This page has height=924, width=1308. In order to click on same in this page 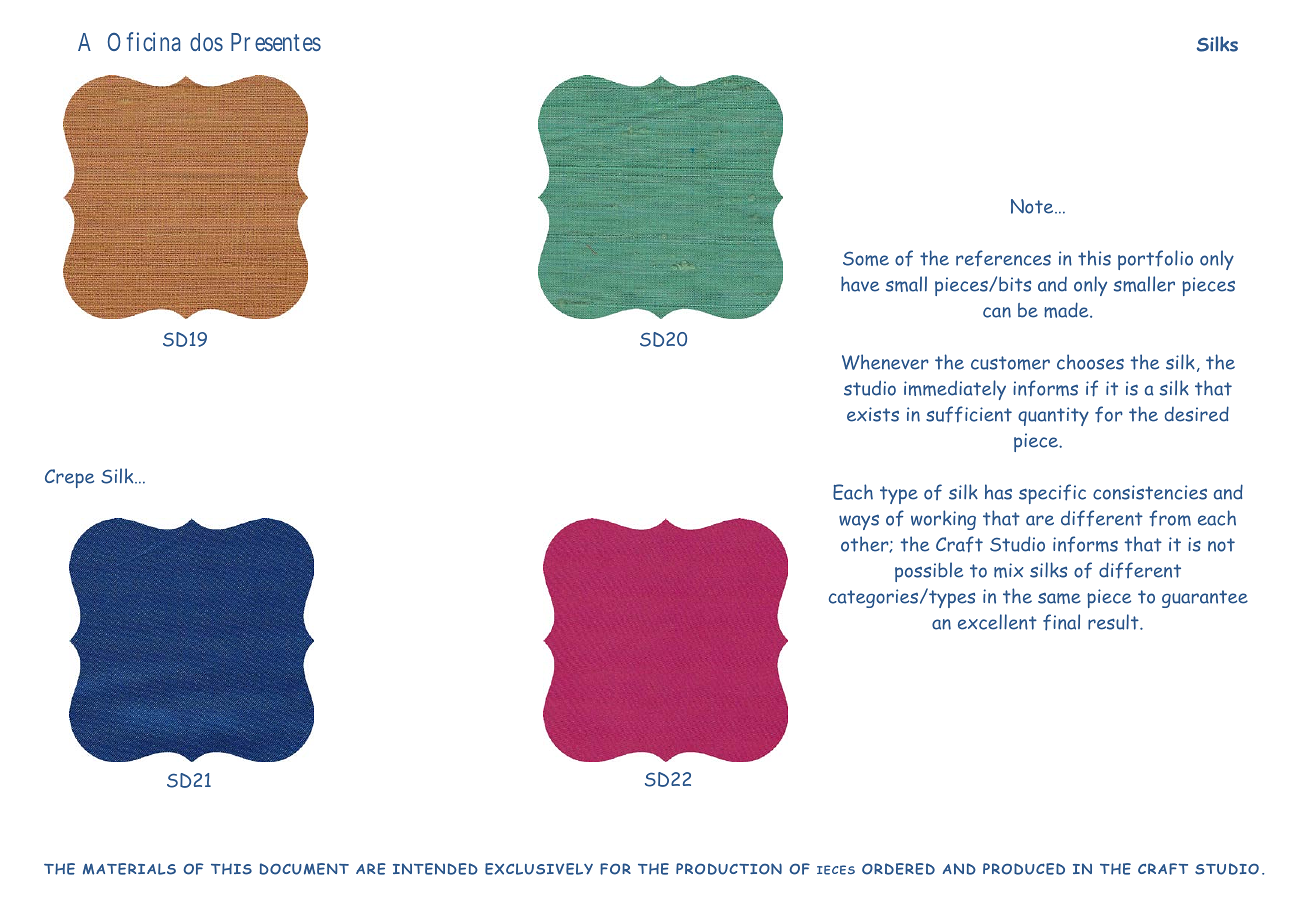, I will do `click(1059, 598)`.
